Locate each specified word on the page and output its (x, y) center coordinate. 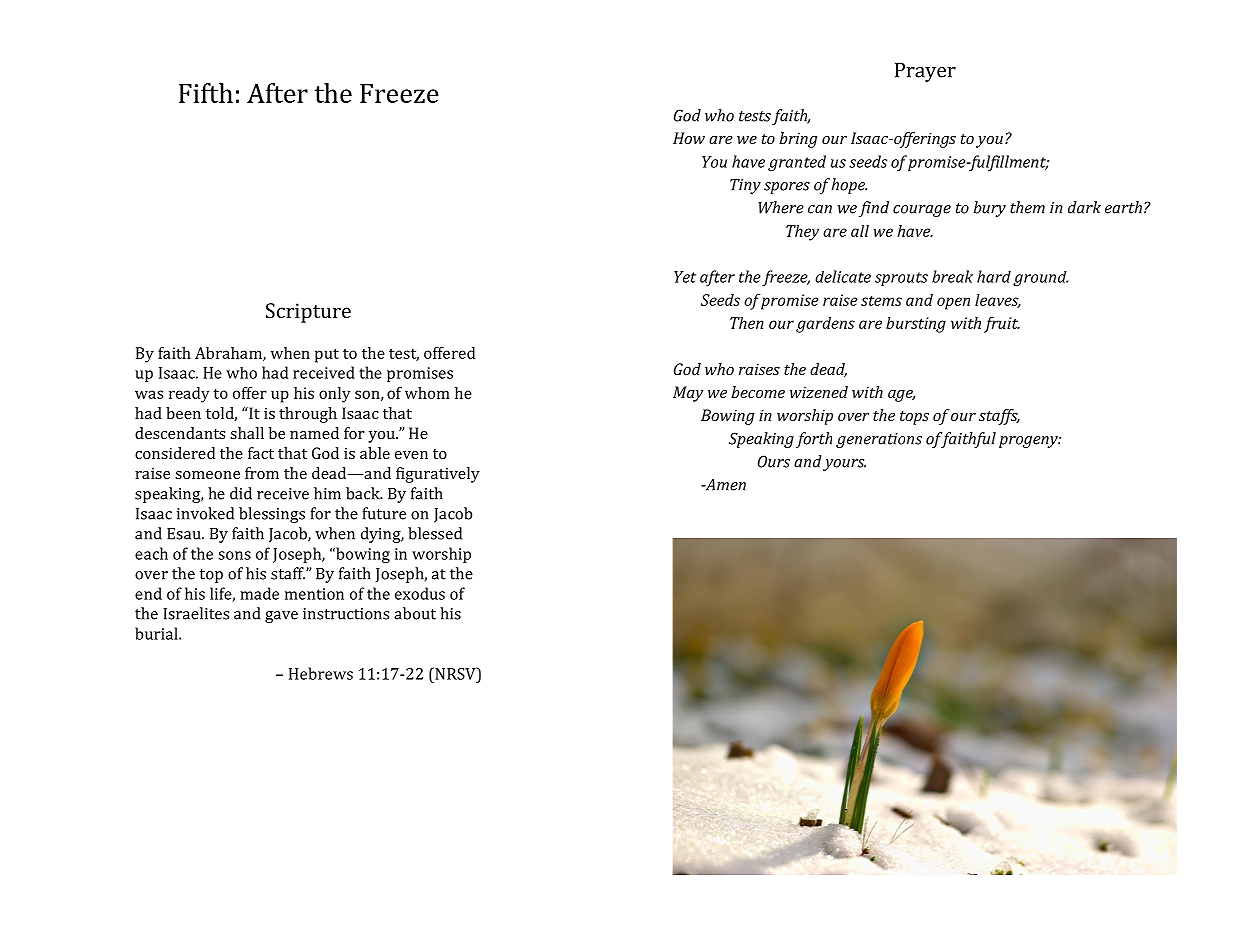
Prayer (925, 72)
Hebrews (321, 673)
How (689, 138)
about (415, 613)
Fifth (206, 93)
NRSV (455, 673)
